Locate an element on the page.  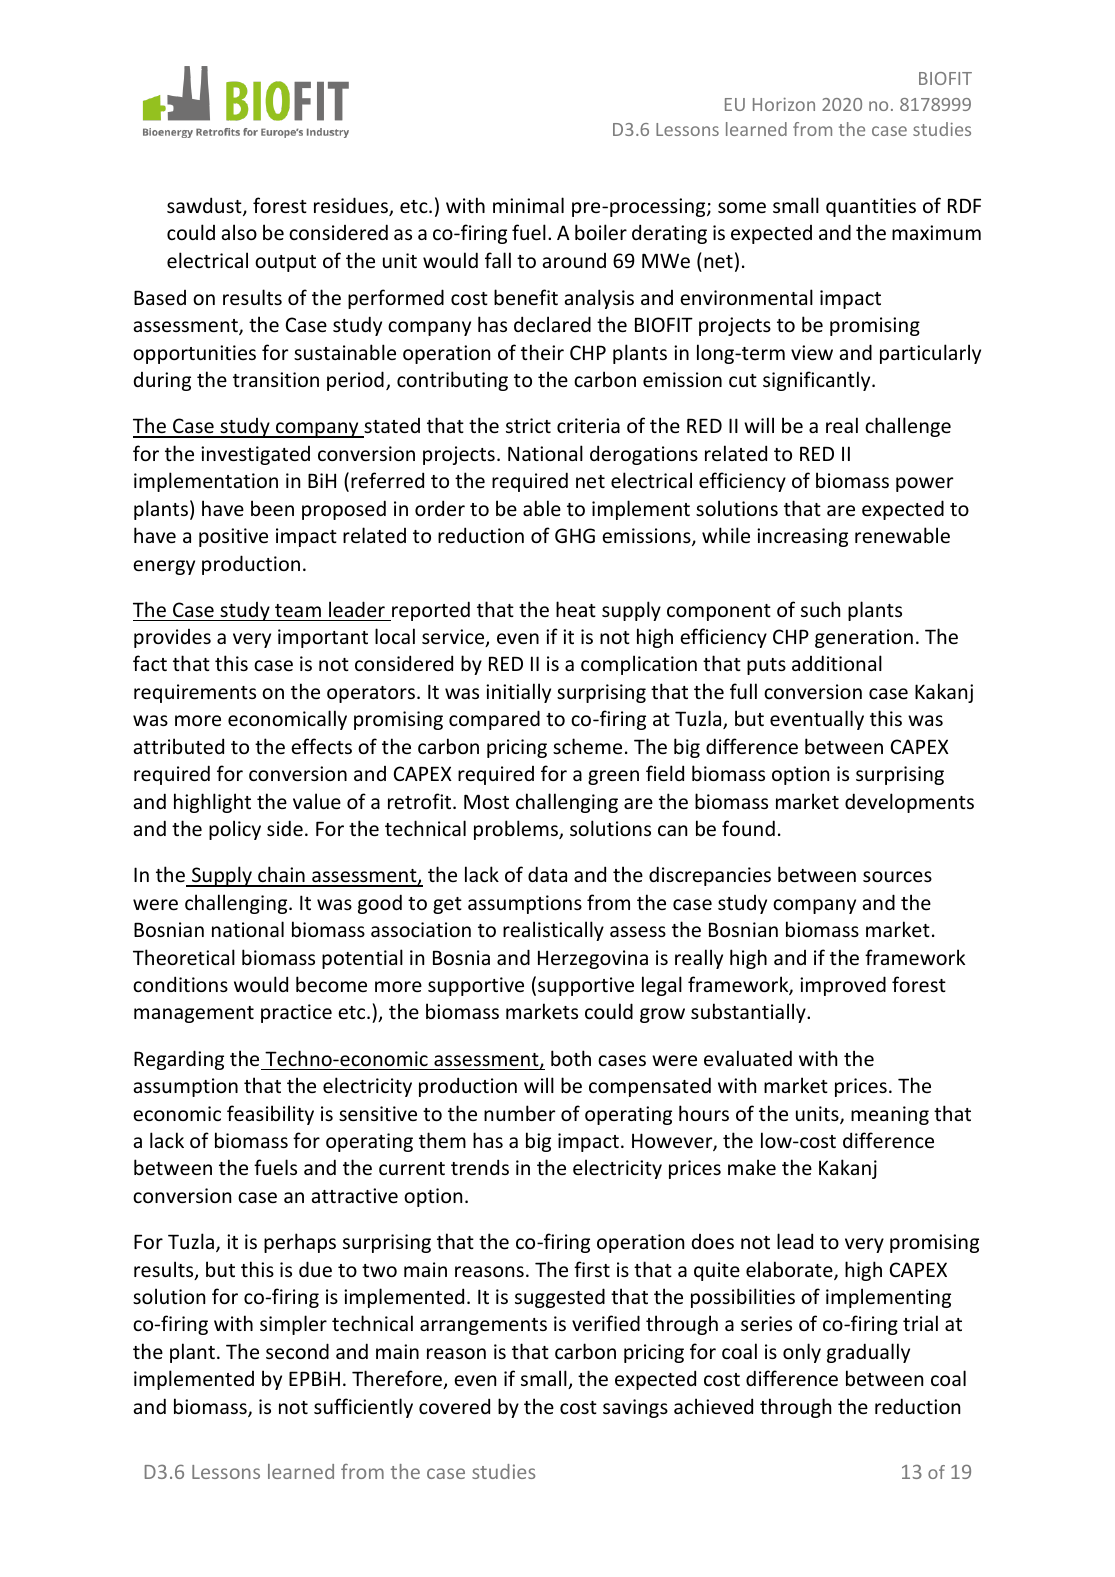
policy is located at coordinates (235, 830).
